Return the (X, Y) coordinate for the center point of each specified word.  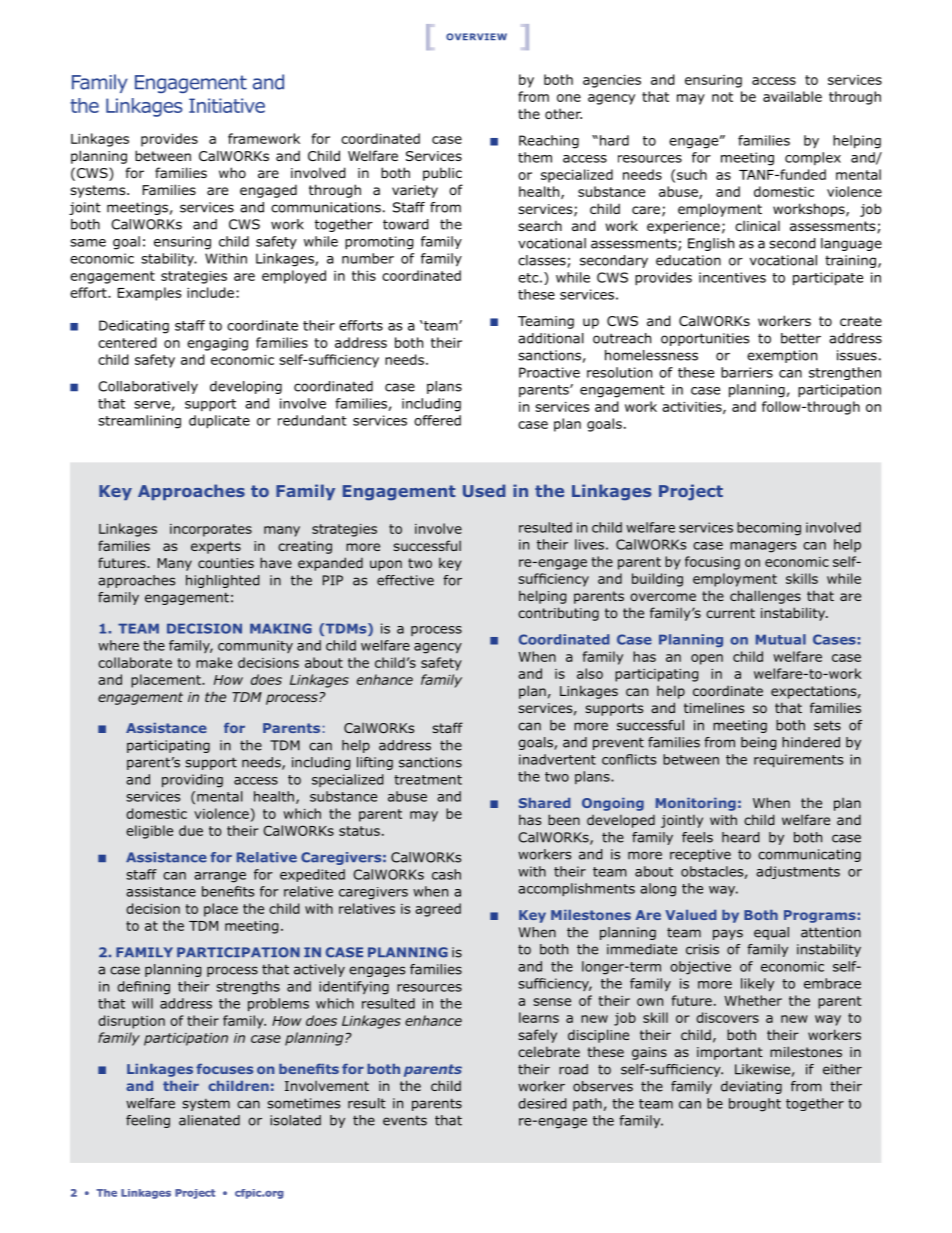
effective (405, 580)
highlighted (222, 581)
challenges (765, 597)
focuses (224, 1068)
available (792, 96)
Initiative (227, 105)
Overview (476, 37)
